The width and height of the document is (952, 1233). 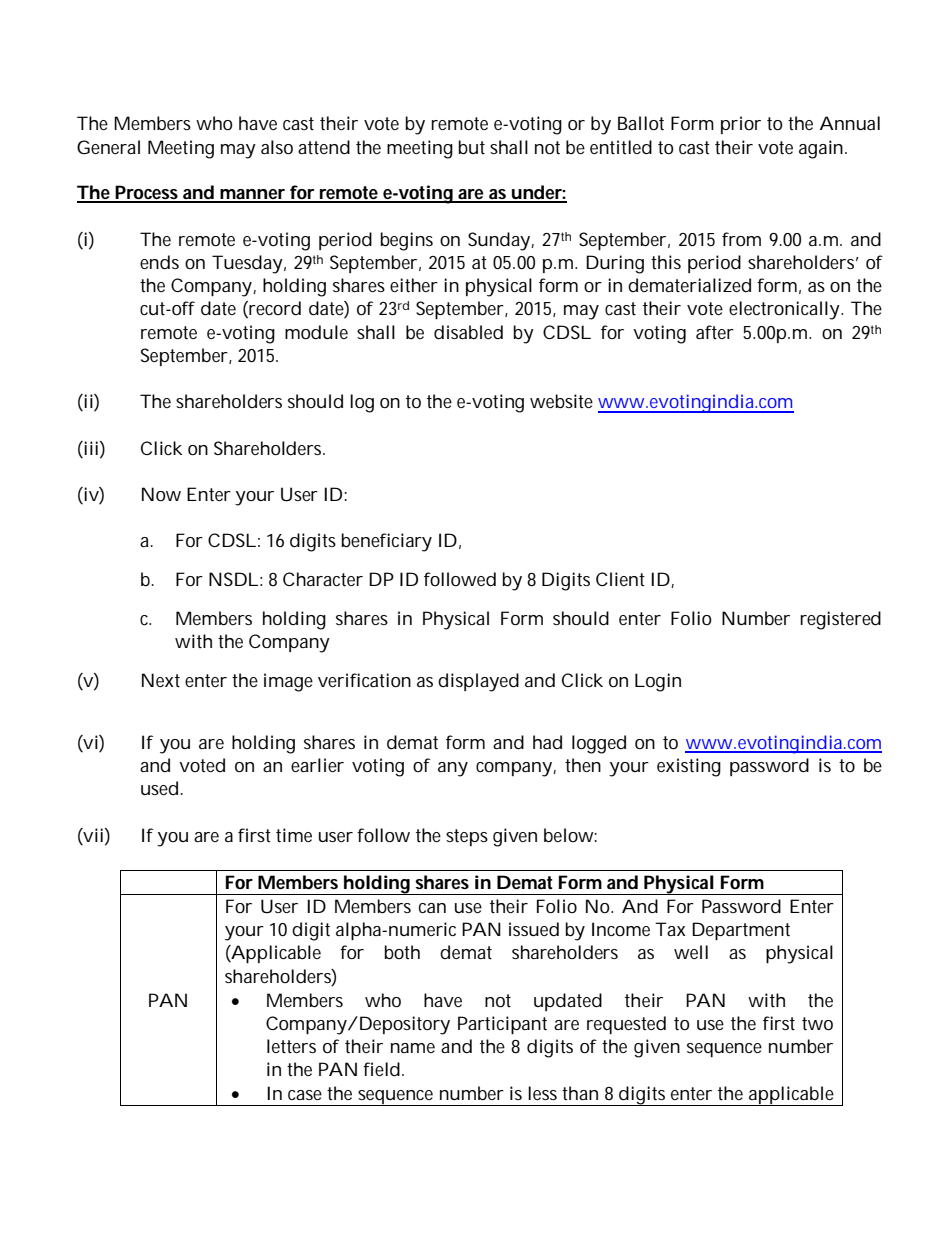 I want to click on registered, so click(x=840, y=620).
